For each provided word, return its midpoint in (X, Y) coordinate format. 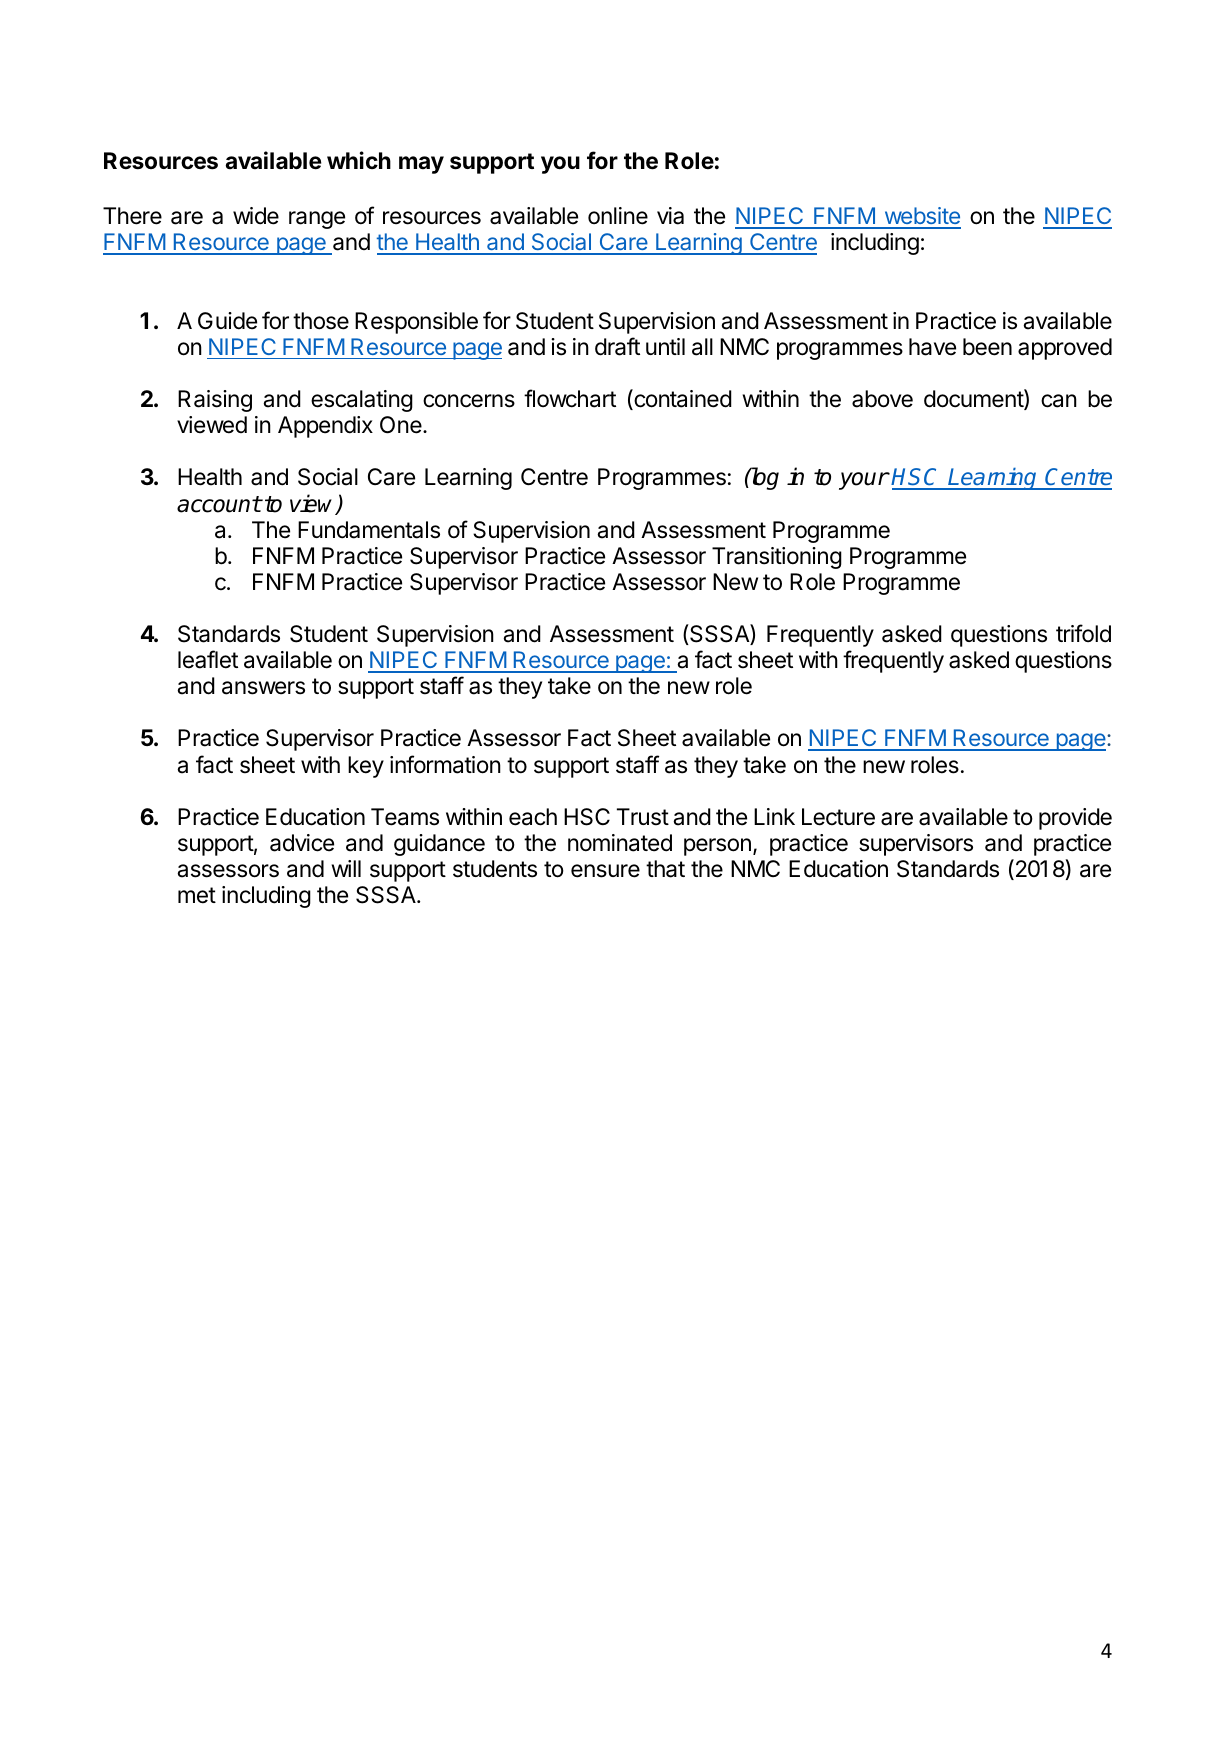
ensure (605, 871)
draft (617, 346)
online (618, 216)
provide (1075, 819)
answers (263, 688)
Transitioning (777, 558)
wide (256, 216)
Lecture (838, 817)
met (197, 895)
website (921, 217)
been (987, 347)
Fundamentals (369, 530)
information (445, 764)
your (864, 481)
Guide (227, 321)
